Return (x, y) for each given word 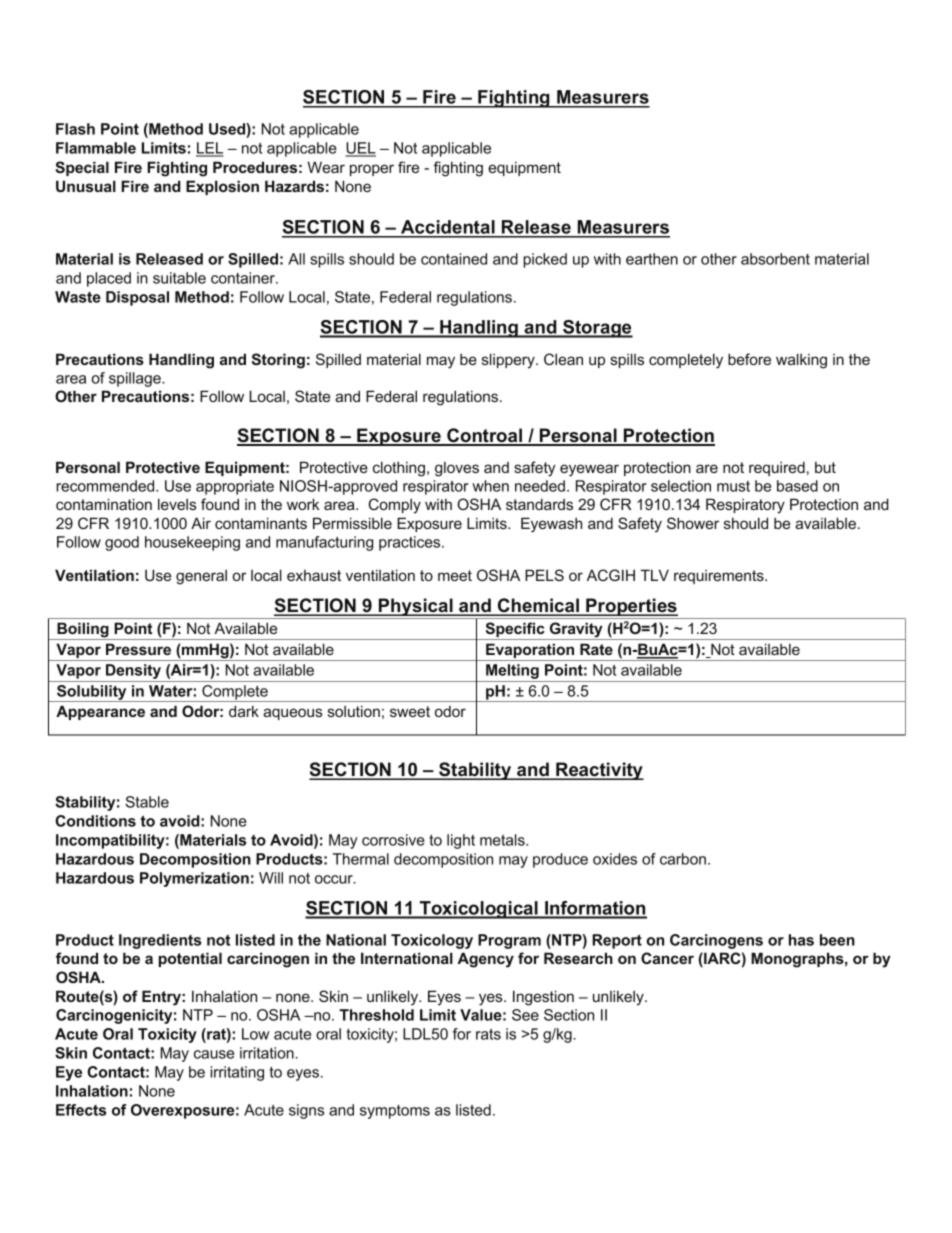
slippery (509, 361)
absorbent (775, 259)
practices (411, 543)
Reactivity (599, 771)
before (749, 359)
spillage (136, 379)
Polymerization (194, 879)
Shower (693, 523)
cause (214, 1054)
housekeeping (192, 543)
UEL (360, 149)
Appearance (100, 712)
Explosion (222, 187)
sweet (410, 711)
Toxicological (479, 910)
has (801, 940)
